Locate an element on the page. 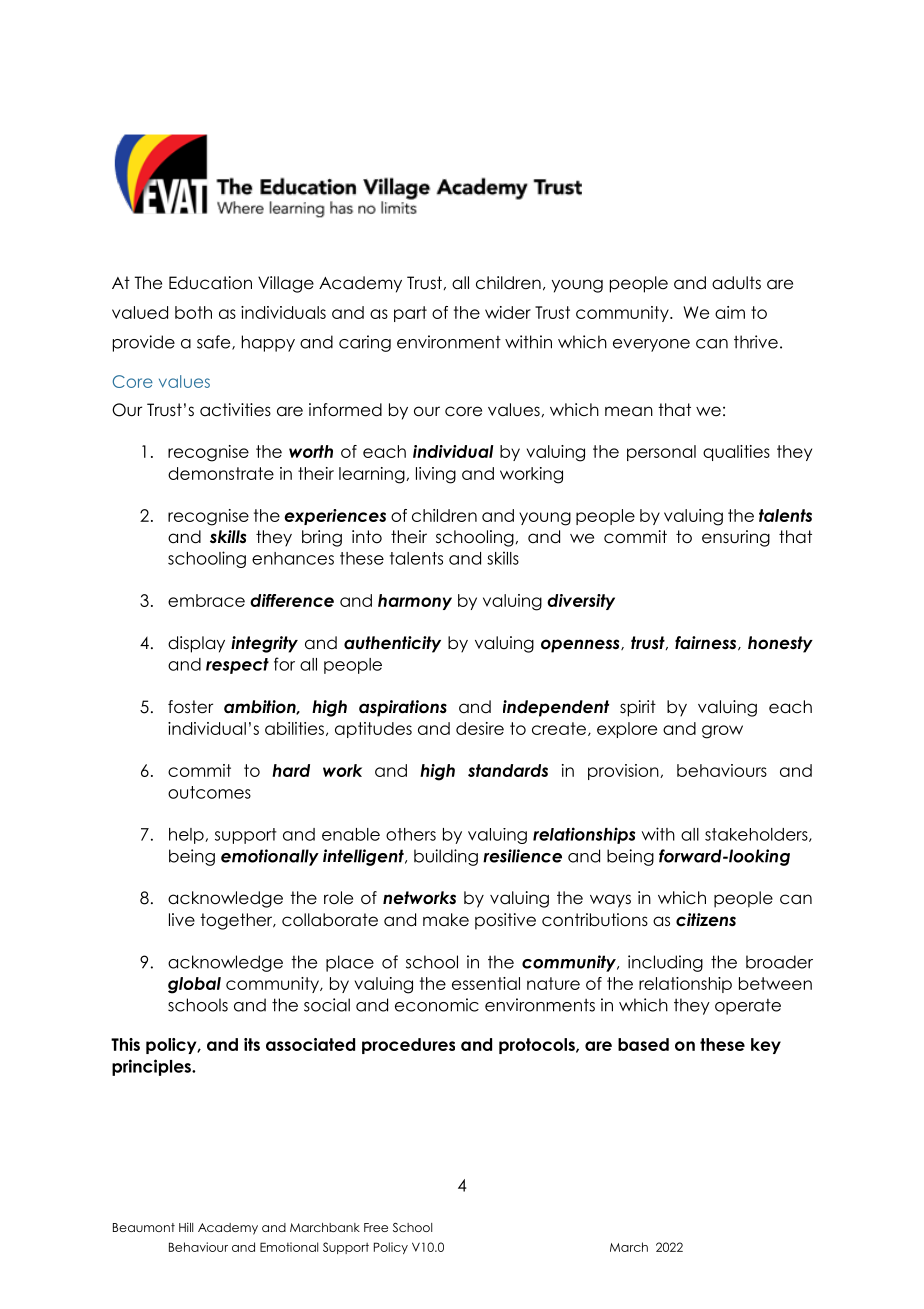  desire is located at coordinates (480, 728).
